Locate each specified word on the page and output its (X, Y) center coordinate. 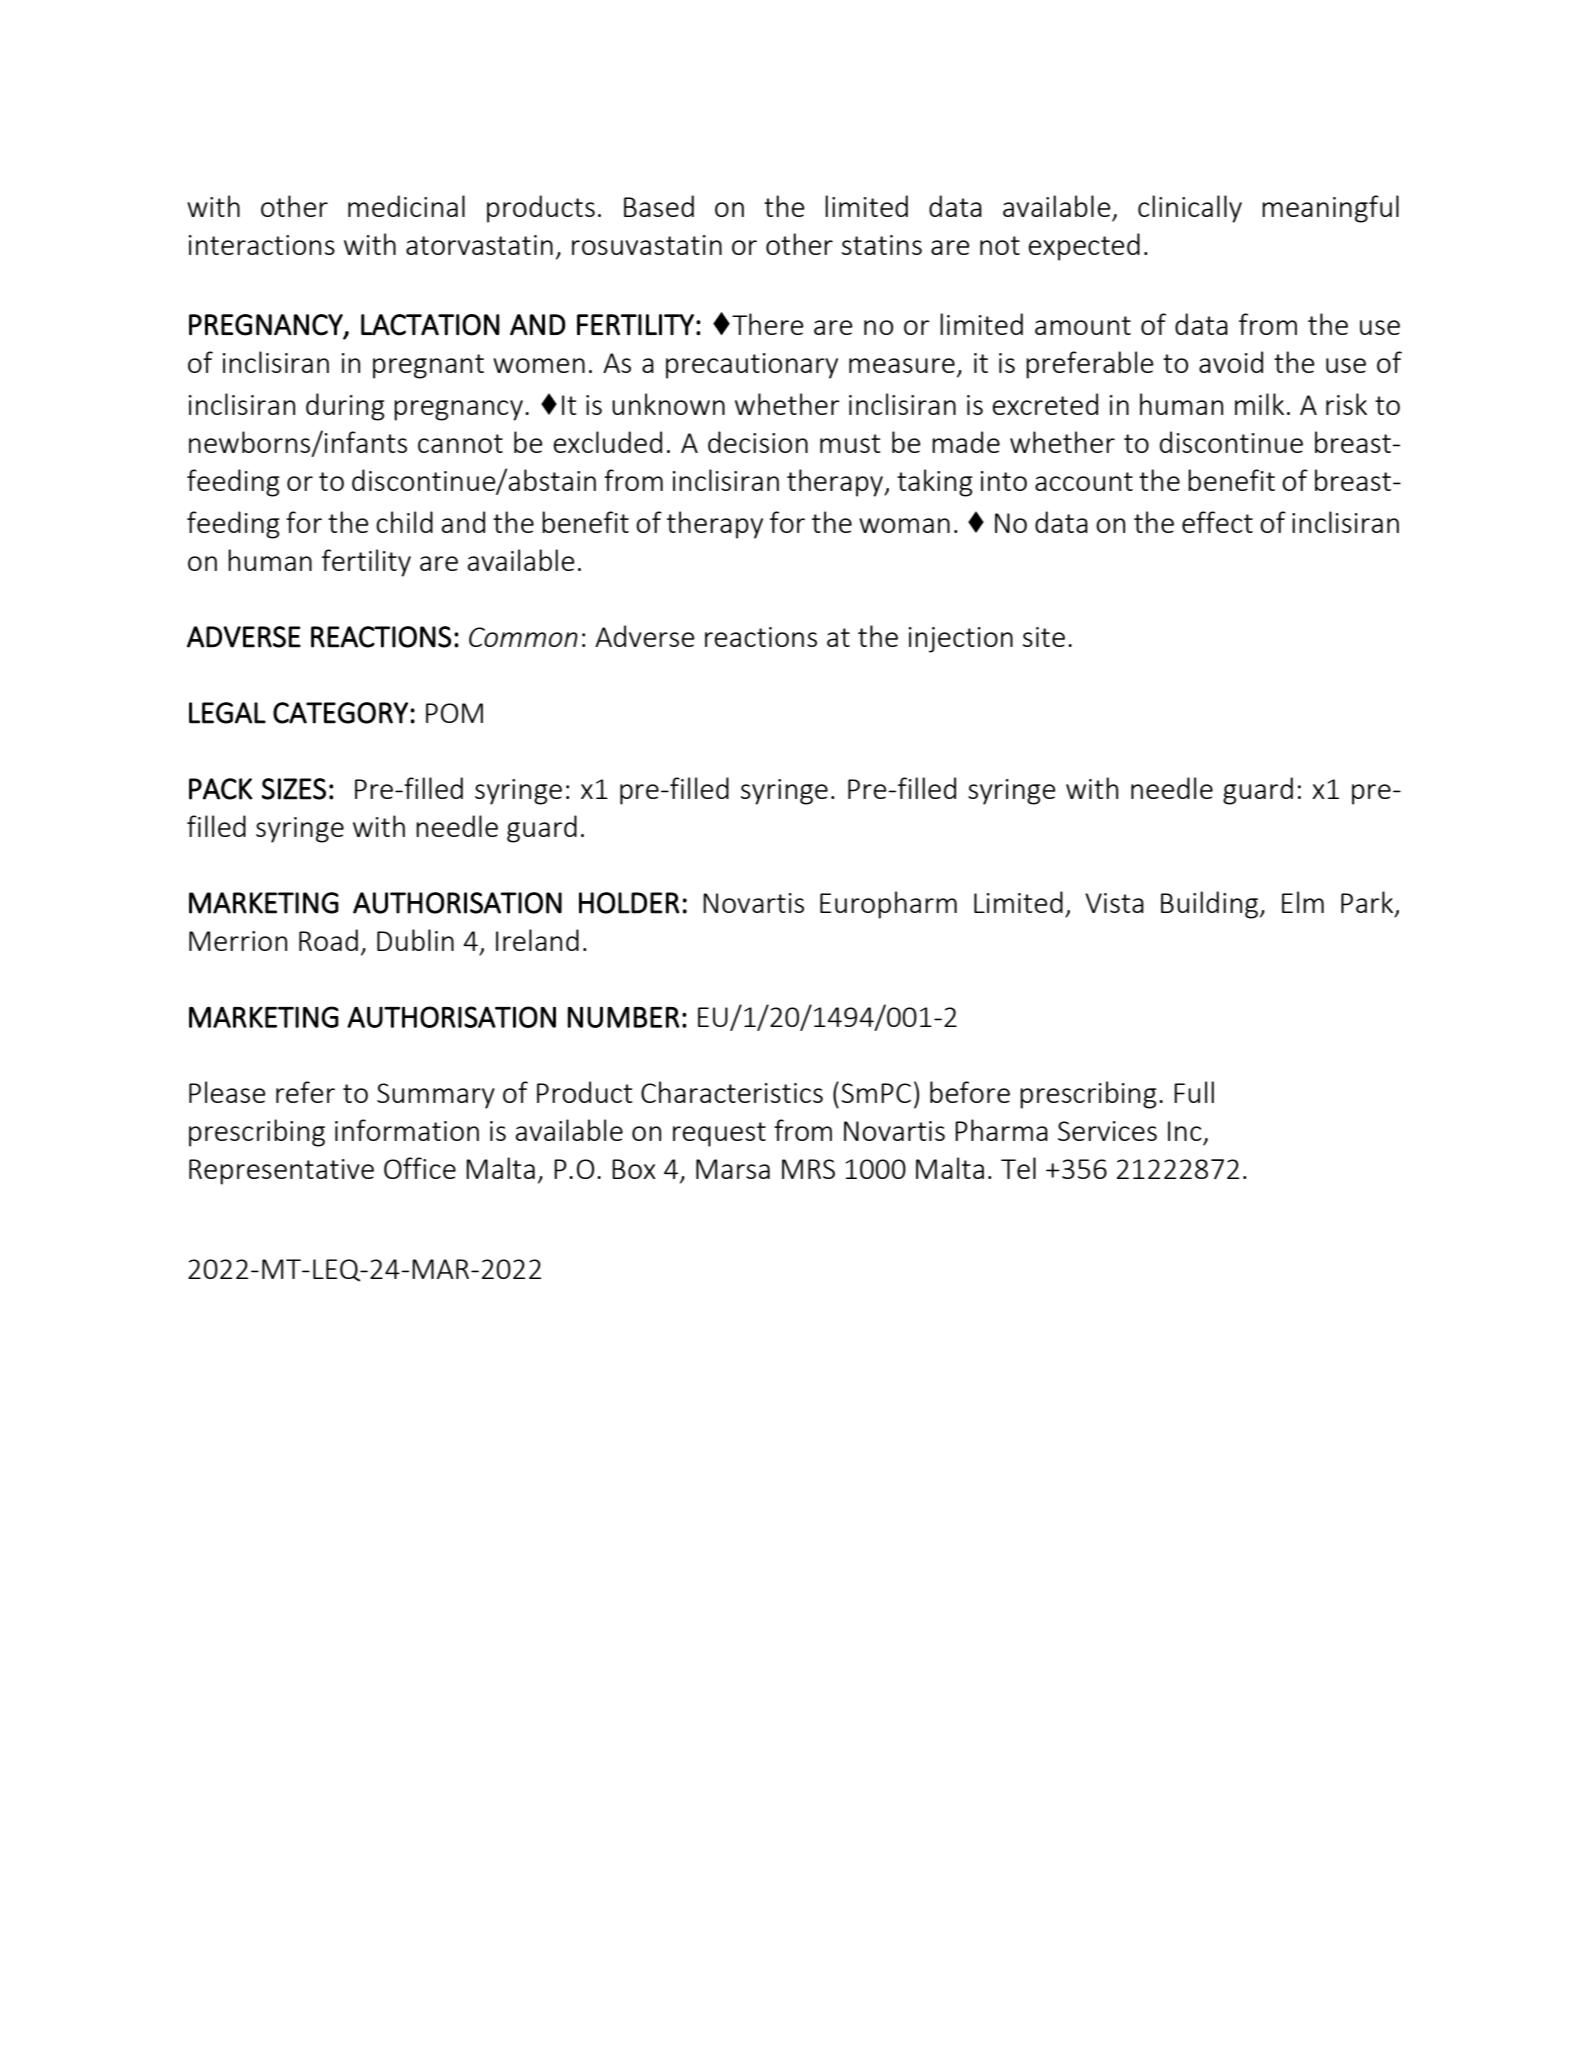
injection (961, 640)
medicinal (406, 206)
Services (1107, 1131)
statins (882, 245)
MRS (808, 1169)
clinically (1190, 209)
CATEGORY (340, 713)
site (1044, 637)
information (407, 1130)
